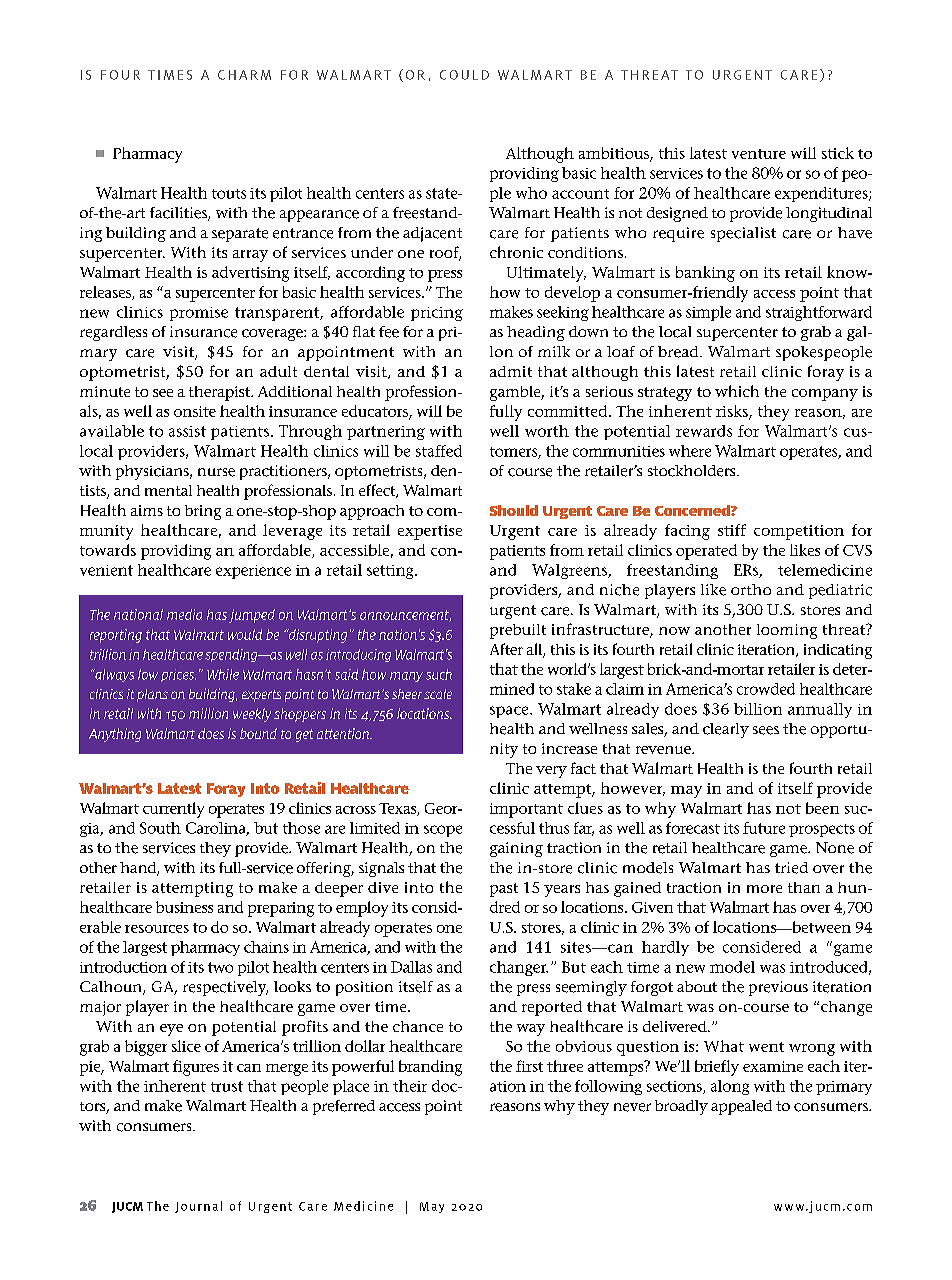 This page has height=1280, width=952. Describe the element at coordinates (518, 631) in the page. I see `prebuilt` at that location.
